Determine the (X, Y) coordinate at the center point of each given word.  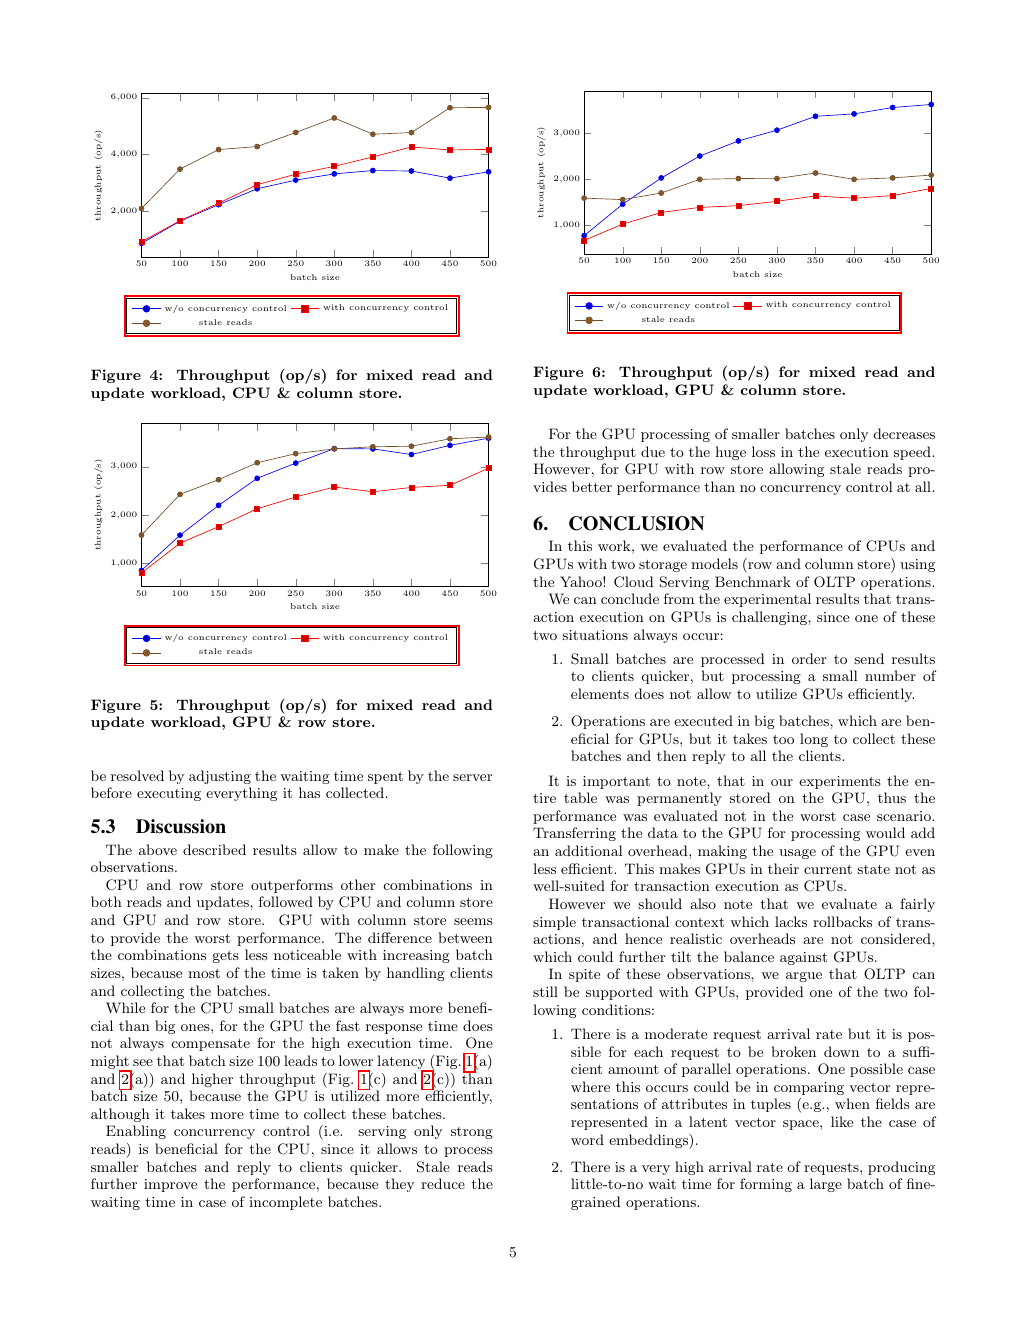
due (653, 451)
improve (170, 1185)
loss (763, 451)
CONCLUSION (636, 523)
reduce (443, 1183)
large (826, 1185)
